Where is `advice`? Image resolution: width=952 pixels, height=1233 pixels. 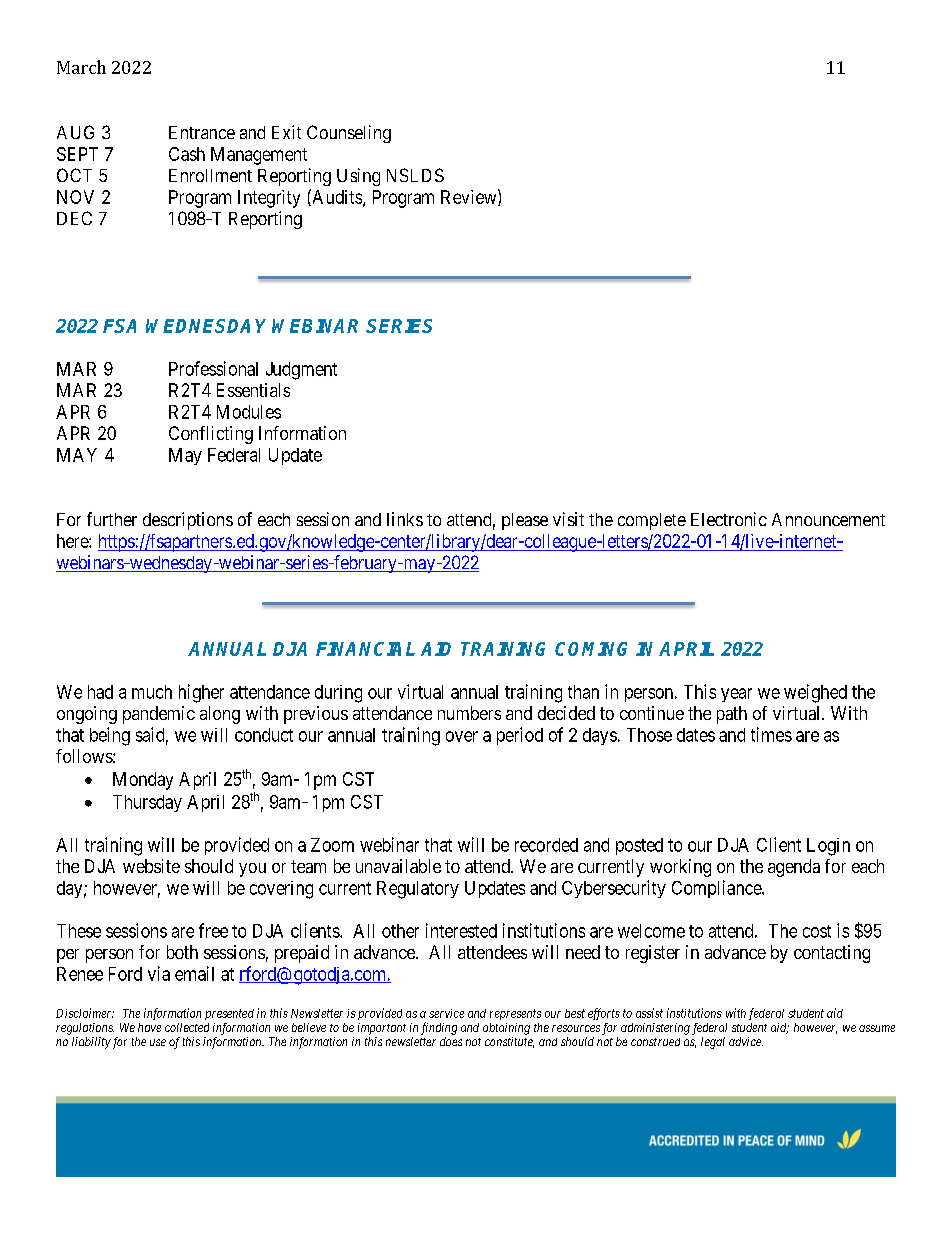
advice is located at coordinates (746, 1041).
